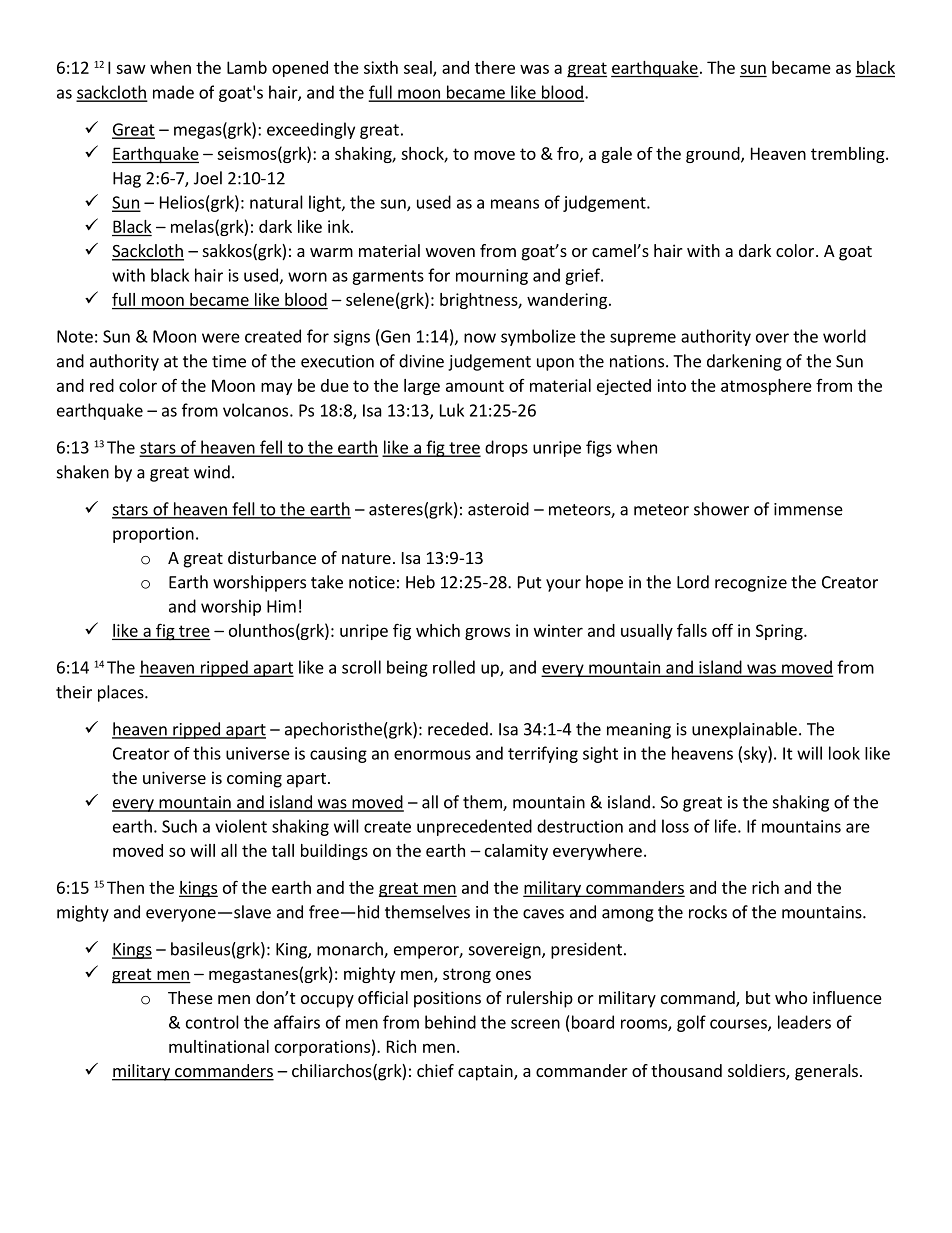  I want to click on ground, so click(714, 155).
